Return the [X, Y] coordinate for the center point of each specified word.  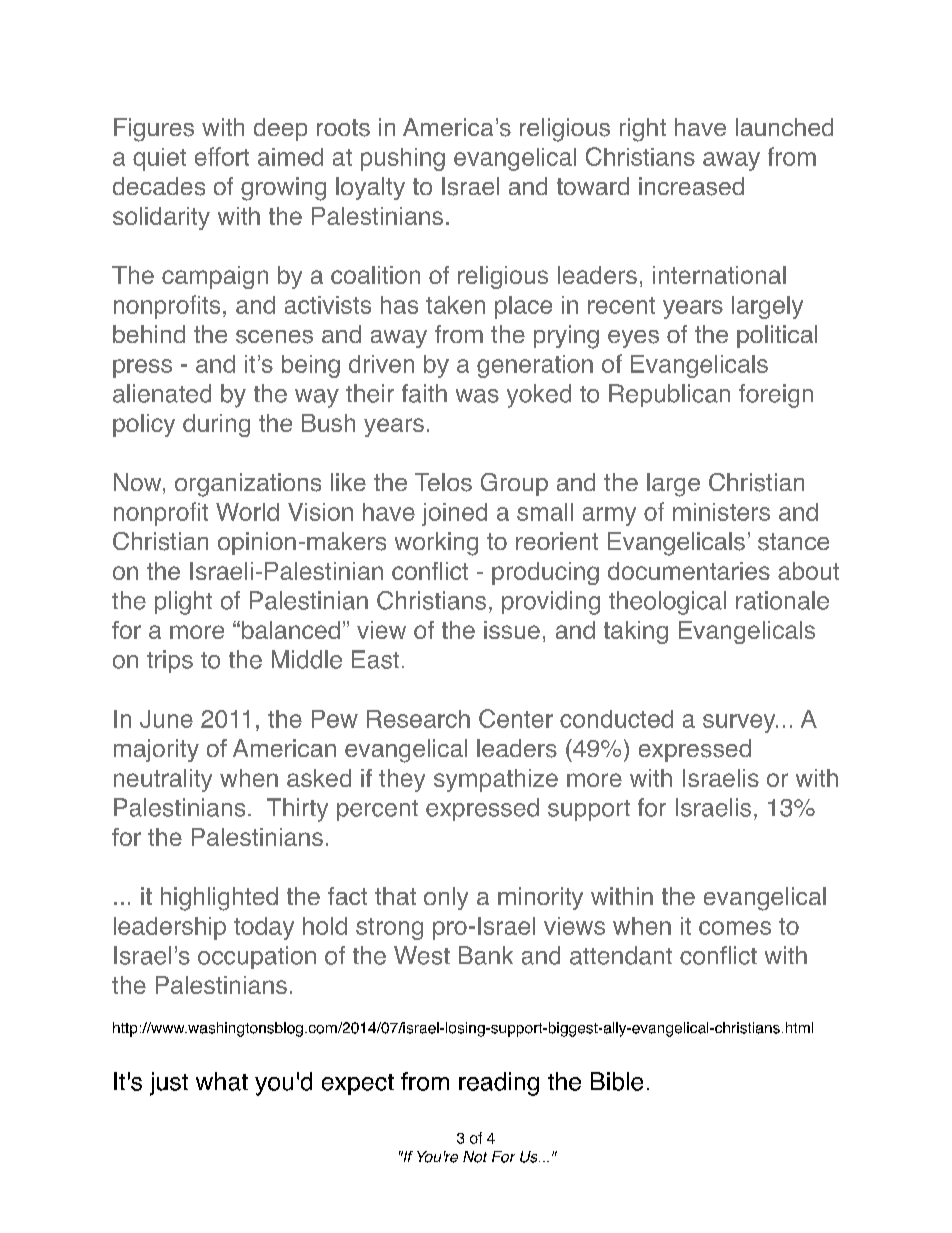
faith [424, 393]
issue [512, 630]
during [216, 425]
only [446, 898]
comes [735, 928]
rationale [782, 600]
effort [222, 156]
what [222, 1081]
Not [475, 1157]
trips [170, 661]
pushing [403, 159]
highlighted [219, 899]
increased [691, 186]
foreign [776, 396]
